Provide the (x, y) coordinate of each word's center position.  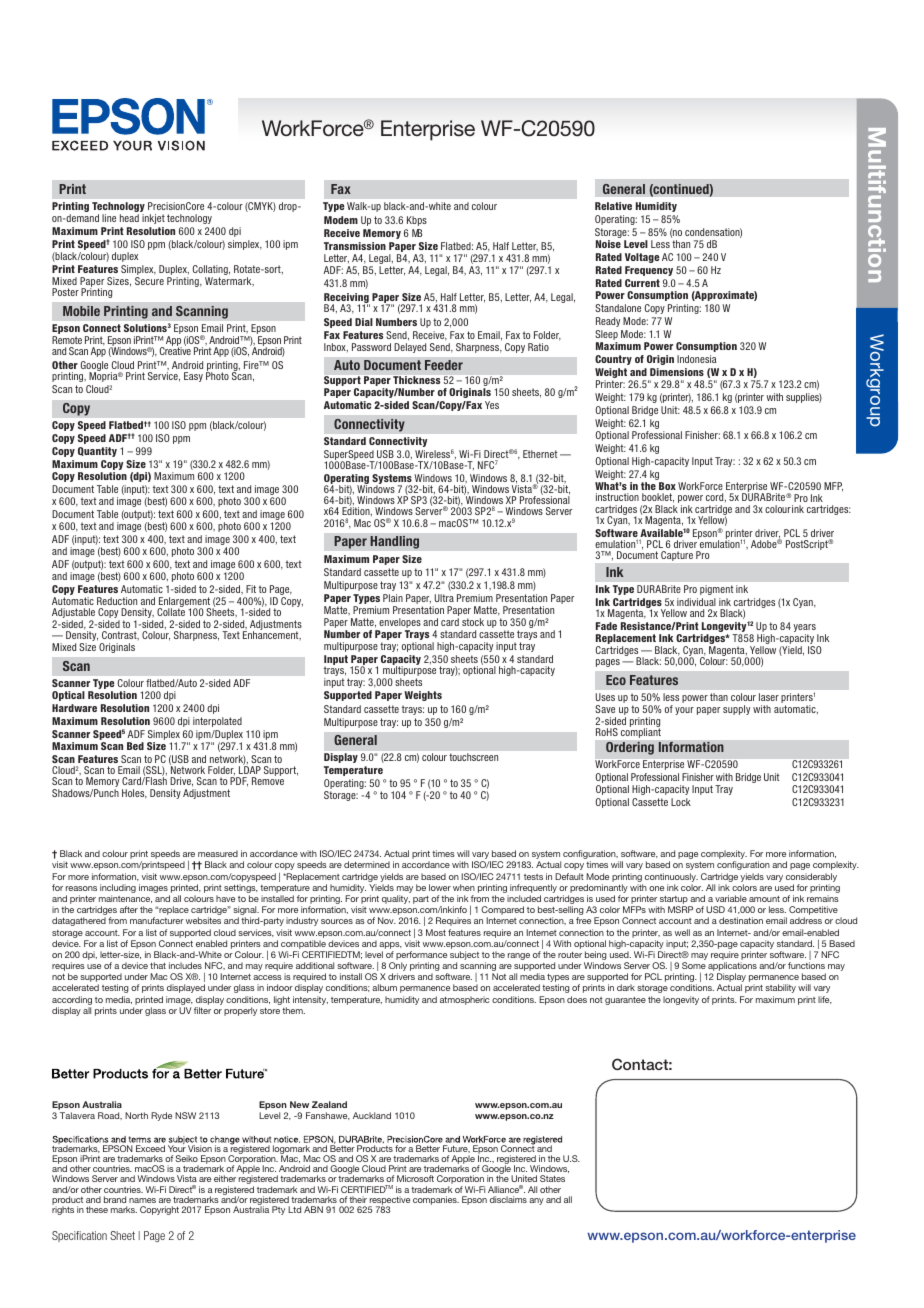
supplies (804, 398)
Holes (134, 794)
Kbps (417, 221)
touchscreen (473, 757)
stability (780, 988)
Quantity (97, 452)
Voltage (642, 258)
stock (473, 622)
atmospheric (465, 1000)
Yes (492, 405)
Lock (681, 802)
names (142, 1200)
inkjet (153, 219)
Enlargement (184, 603)
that (158, 965)
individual (696, 602)
